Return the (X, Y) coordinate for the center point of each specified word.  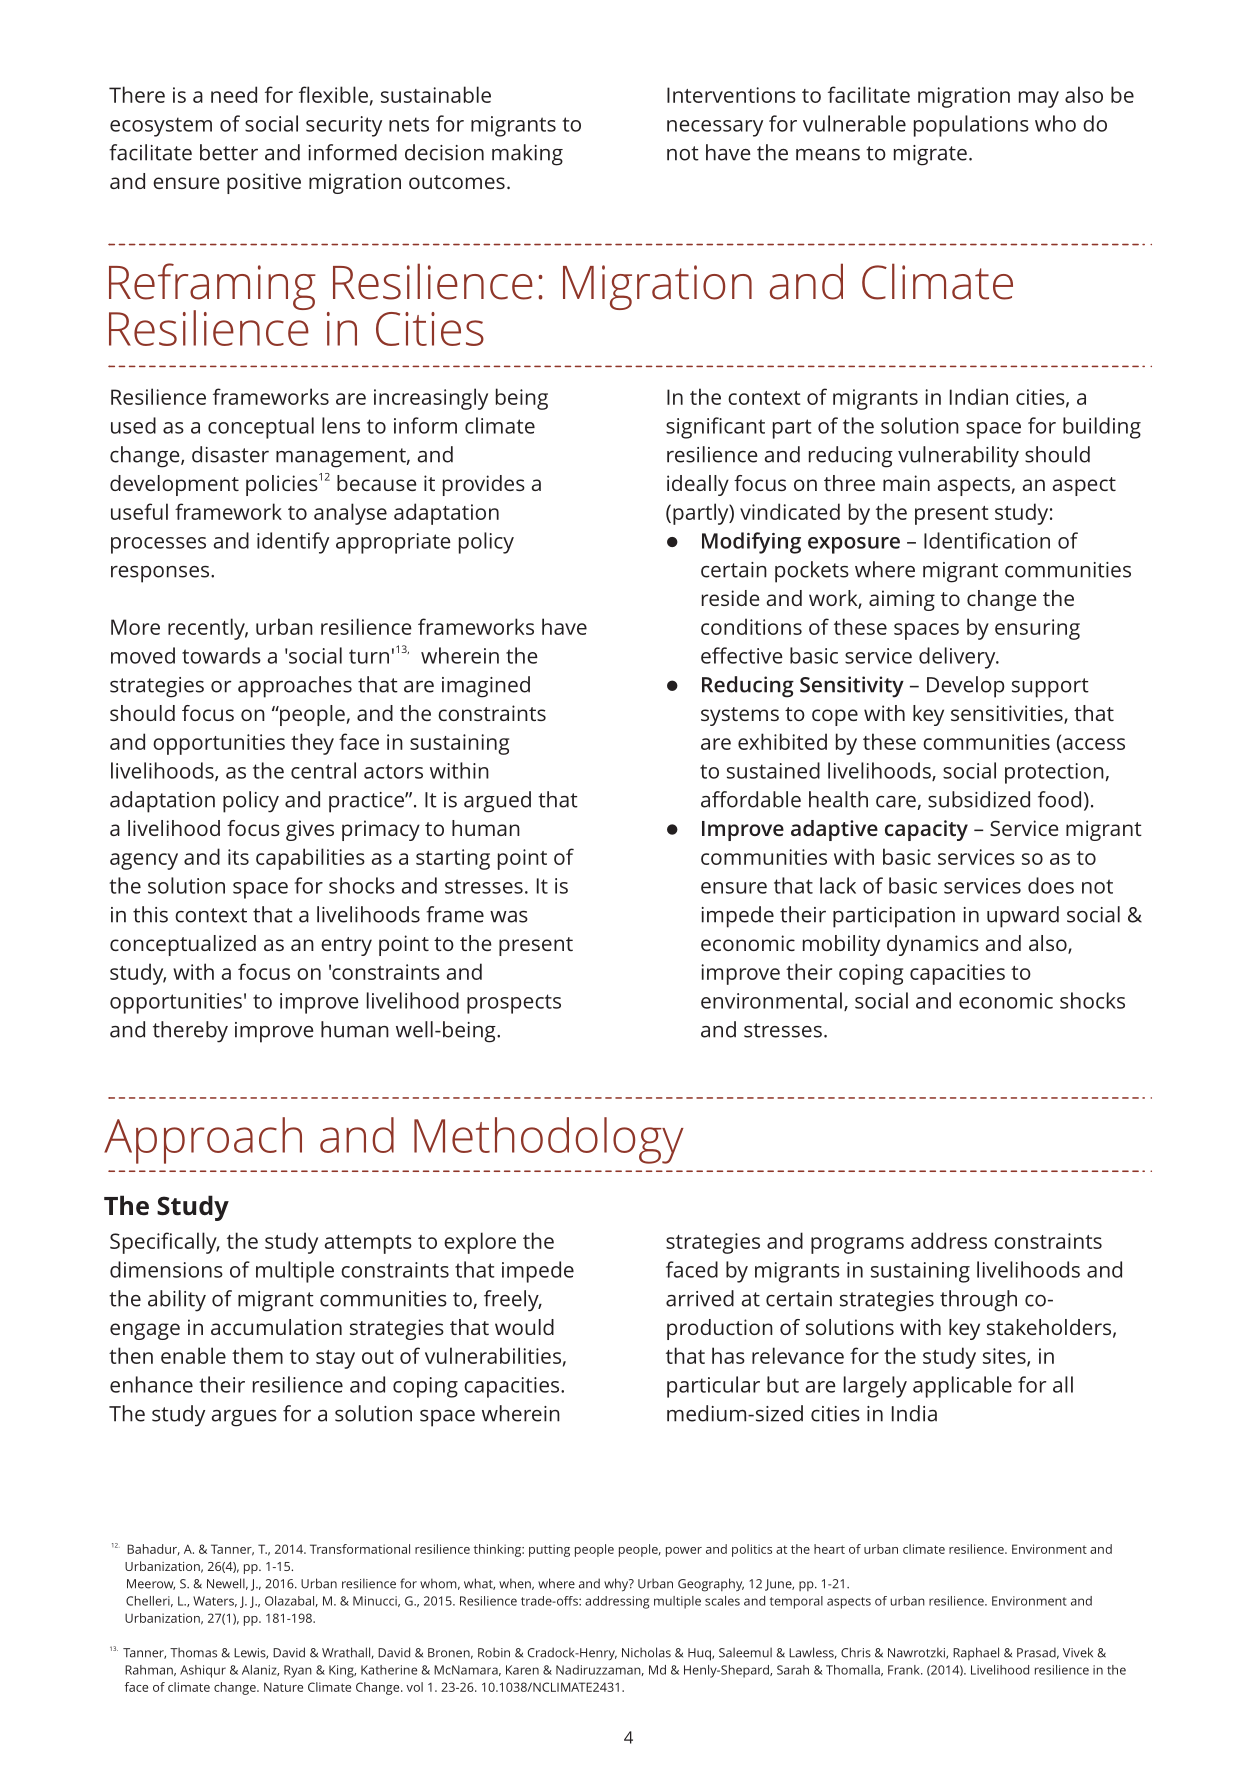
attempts (368, 1244)
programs (857, 1245)
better (229, 152)
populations (971, 126)
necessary (715, 128)
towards (221, 655)
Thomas (193, 1652)
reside (731, 598)
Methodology (549, 1140)
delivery (958, 658)
